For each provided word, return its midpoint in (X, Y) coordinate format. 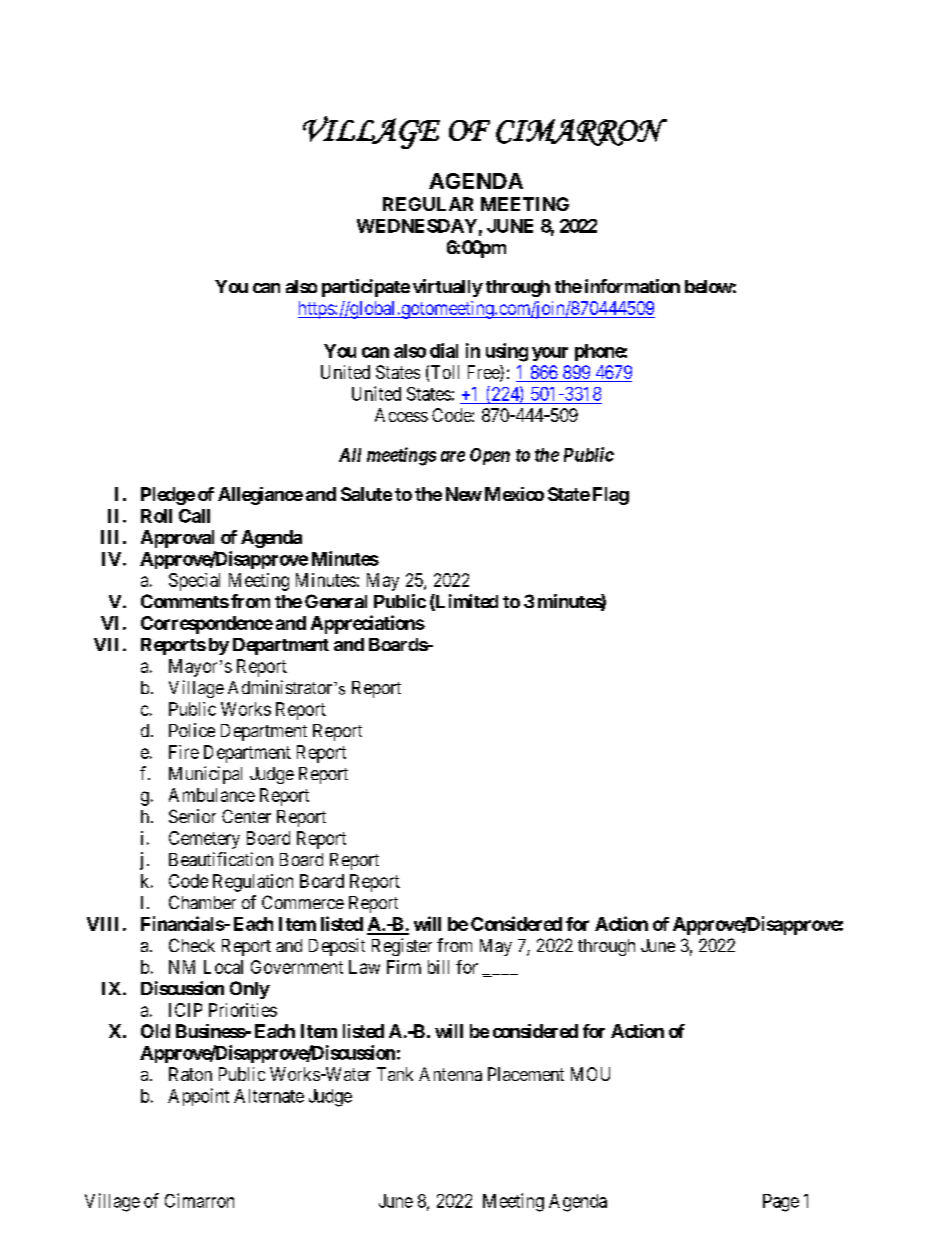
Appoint (198, 1097)
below (709, 286)
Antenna (450, 1074)
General (336, 601)
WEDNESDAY (417, 226)
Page (781, 1203)
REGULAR (428, 204)
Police (192, 730)
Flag (611, 496)
